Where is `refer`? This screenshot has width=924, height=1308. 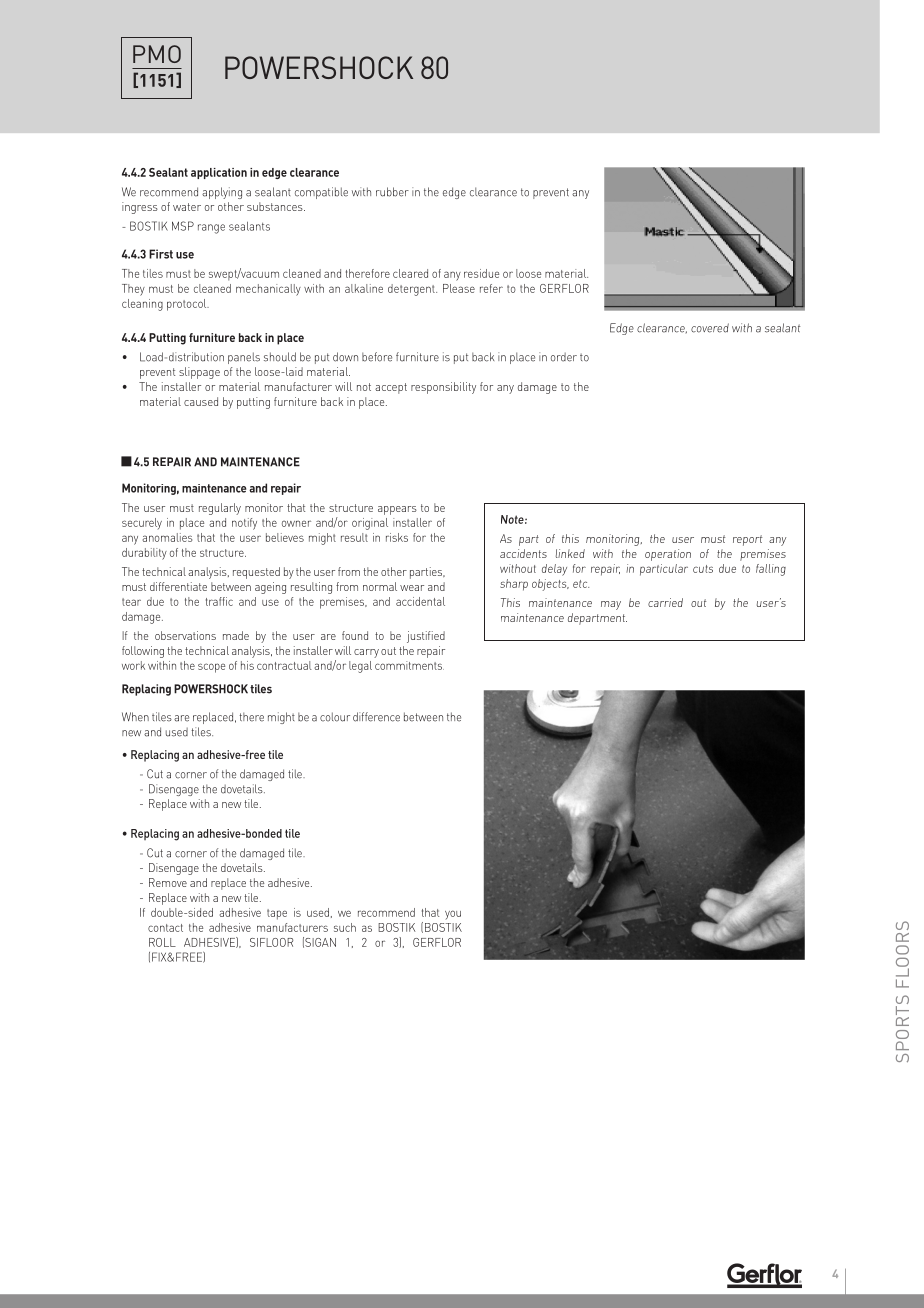
refer is located at coordinates (491, 288).
